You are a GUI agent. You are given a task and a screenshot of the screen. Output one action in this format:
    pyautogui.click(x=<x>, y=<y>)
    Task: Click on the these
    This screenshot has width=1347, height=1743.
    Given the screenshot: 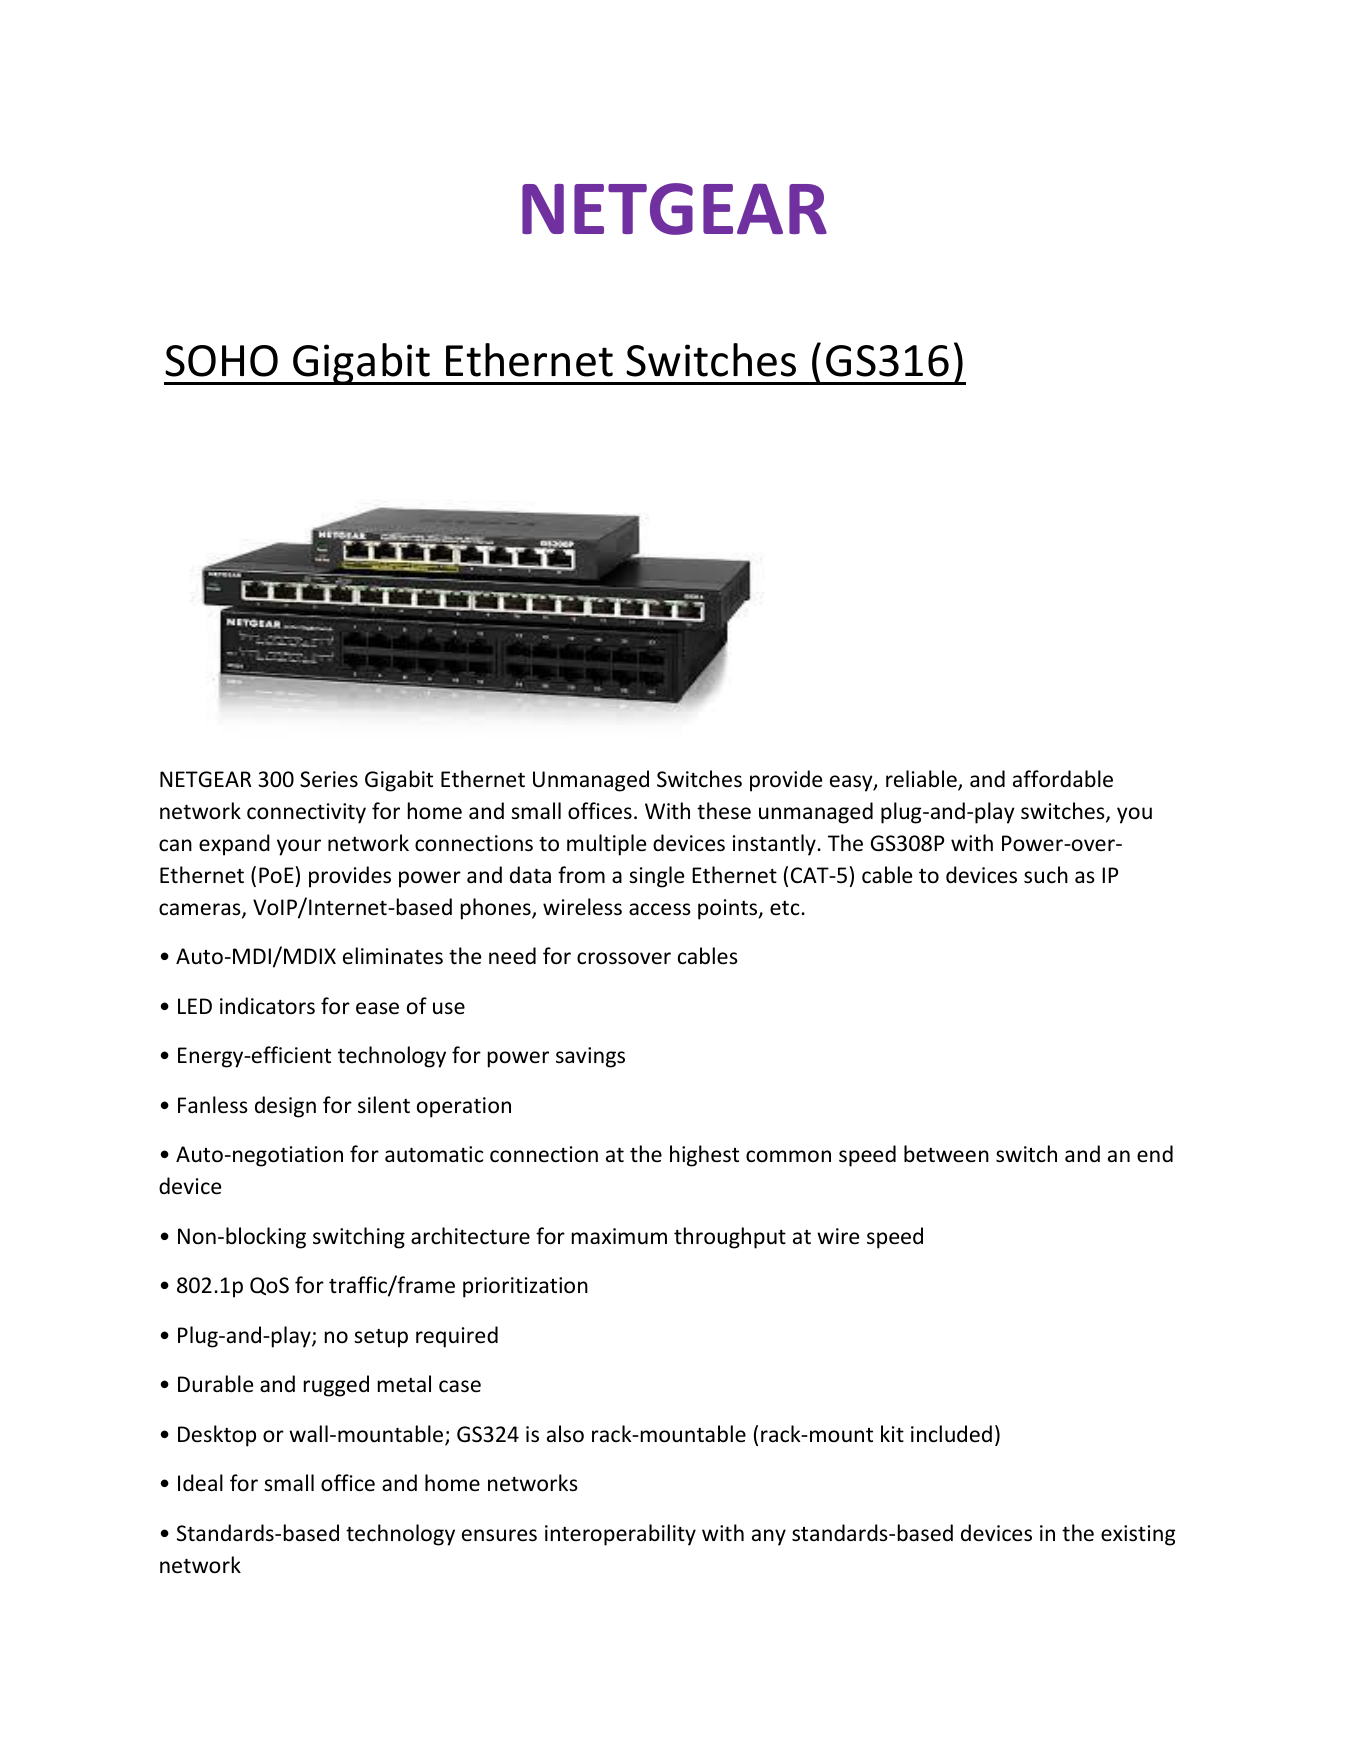 What is the action you would take?
    pyautogui.click(x=724, y=811)
